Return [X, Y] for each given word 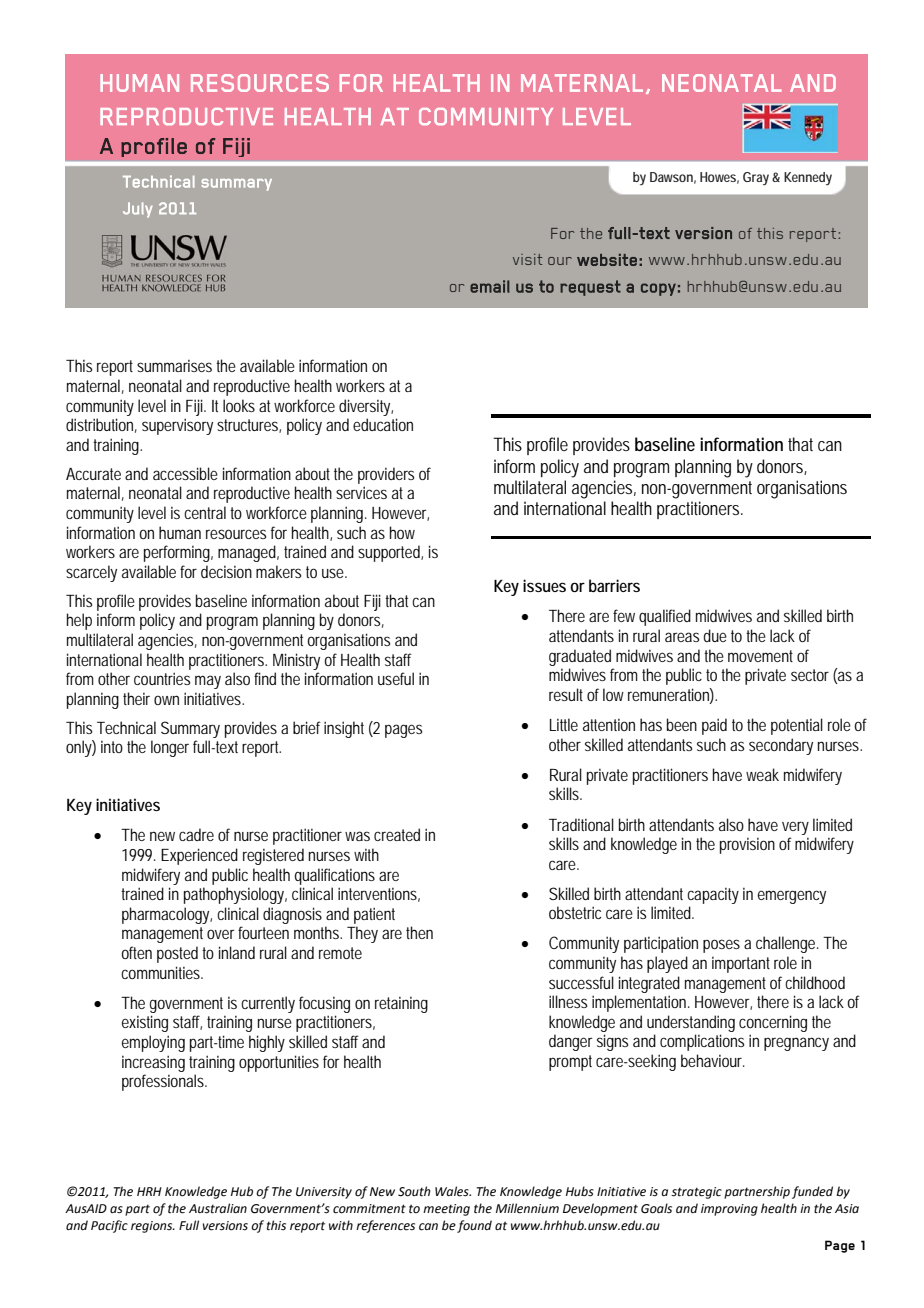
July [138, 210]
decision [226, 571]
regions [153, 1227]
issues [544, 585]
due [715, 635]
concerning [773, 1023]
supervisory [177, 426]
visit [527, 259]
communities [162, 972]
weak [762, 774]
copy [658, 289]
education [383, 424]
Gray [756, 178]
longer [170, 748]
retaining [401, 1005]
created [397, 834]
